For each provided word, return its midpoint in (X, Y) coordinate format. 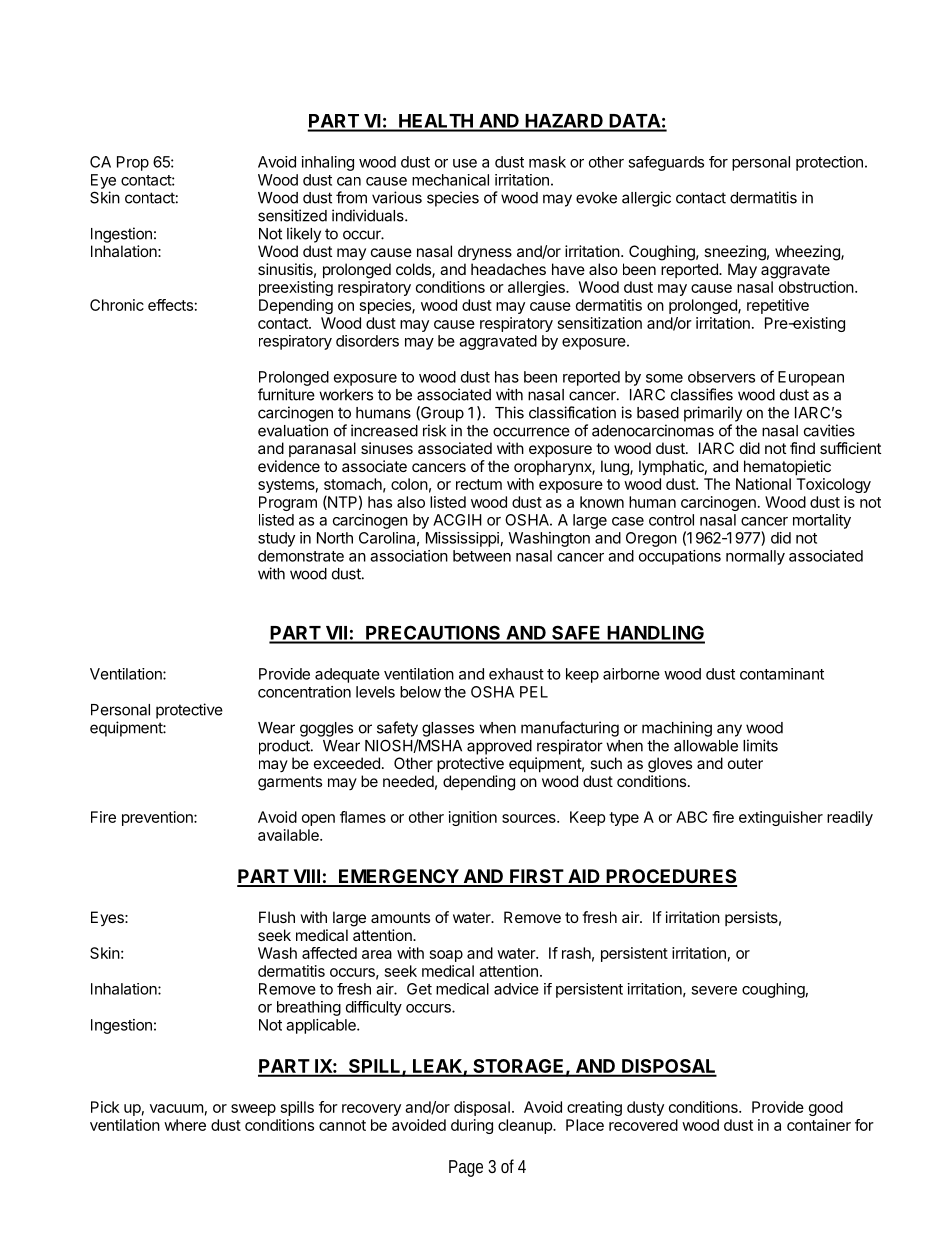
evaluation (293, 430)
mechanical (450, 180)
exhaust (516, 674)
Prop (133, 163)
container (819, 1125)
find (802, 448)
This (509, 412)
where (185, 1125)
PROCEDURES (670, 877)
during (472, 1126)
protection (829, 163)
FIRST (536, 877)
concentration (304, 692)
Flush (277, 917)
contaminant (782, 674)
